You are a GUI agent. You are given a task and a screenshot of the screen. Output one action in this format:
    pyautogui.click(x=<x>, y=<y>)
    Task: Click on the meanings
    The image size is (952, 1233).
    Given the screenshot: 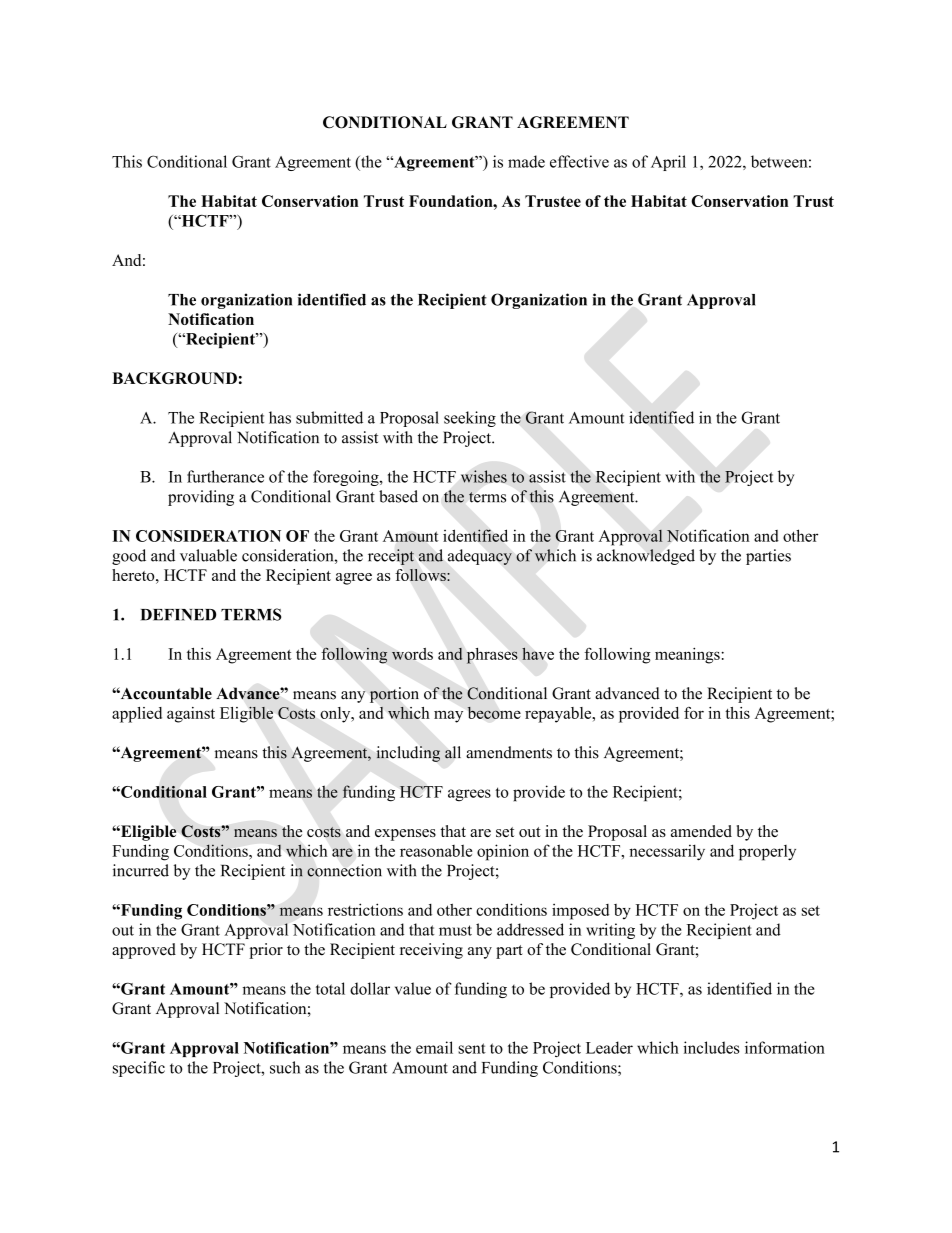 What is the action you would take?
    pyautogui.click(x=688, y=656)
